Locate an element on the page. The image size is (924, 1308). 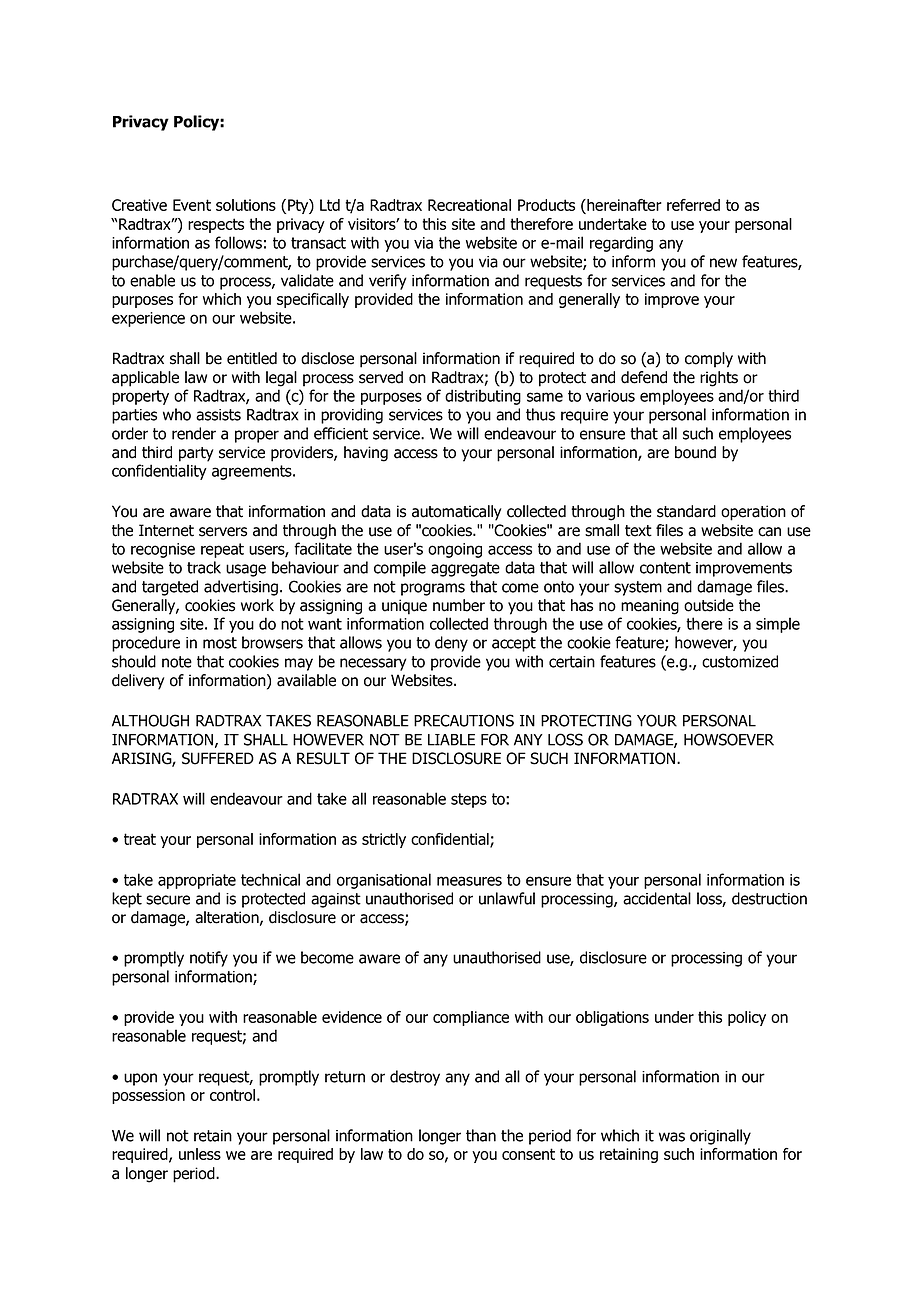
deny is located at coordinates (451, 644).
